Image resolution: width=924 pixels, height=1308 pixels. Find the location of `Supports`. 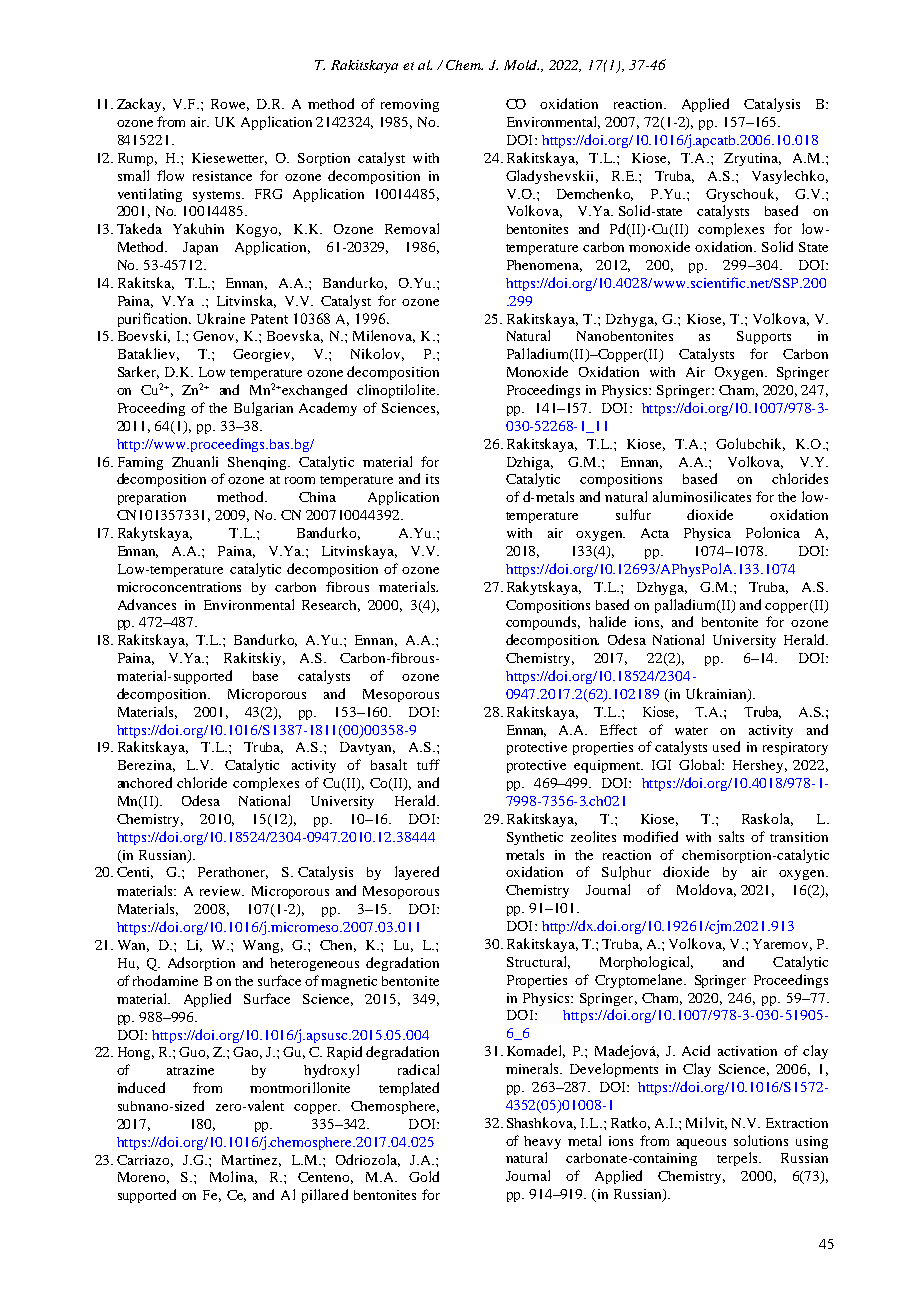

Supports is located at coordinates (764, 337).
